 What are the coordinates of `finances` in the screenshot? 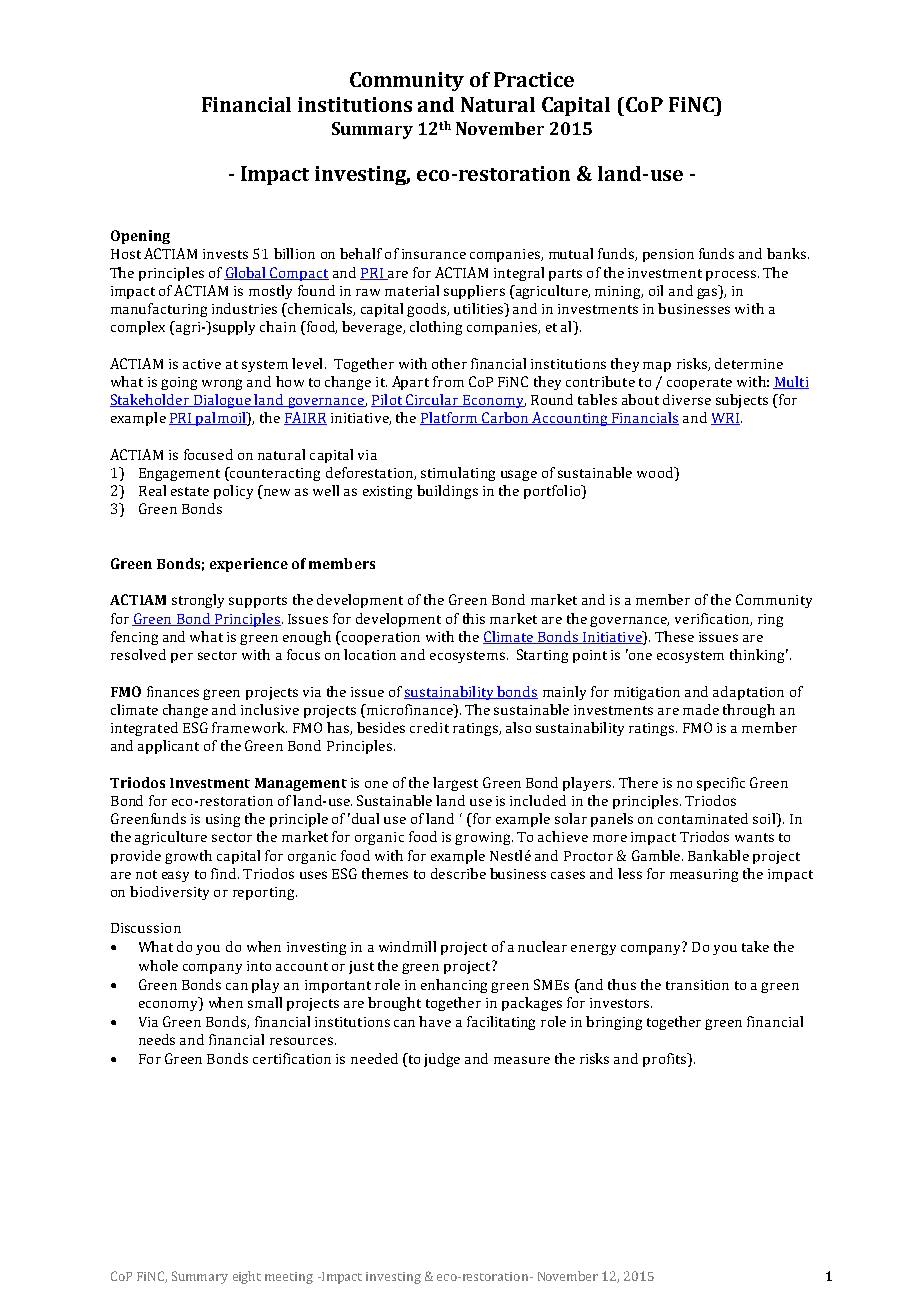 It's located at (173, 691).
